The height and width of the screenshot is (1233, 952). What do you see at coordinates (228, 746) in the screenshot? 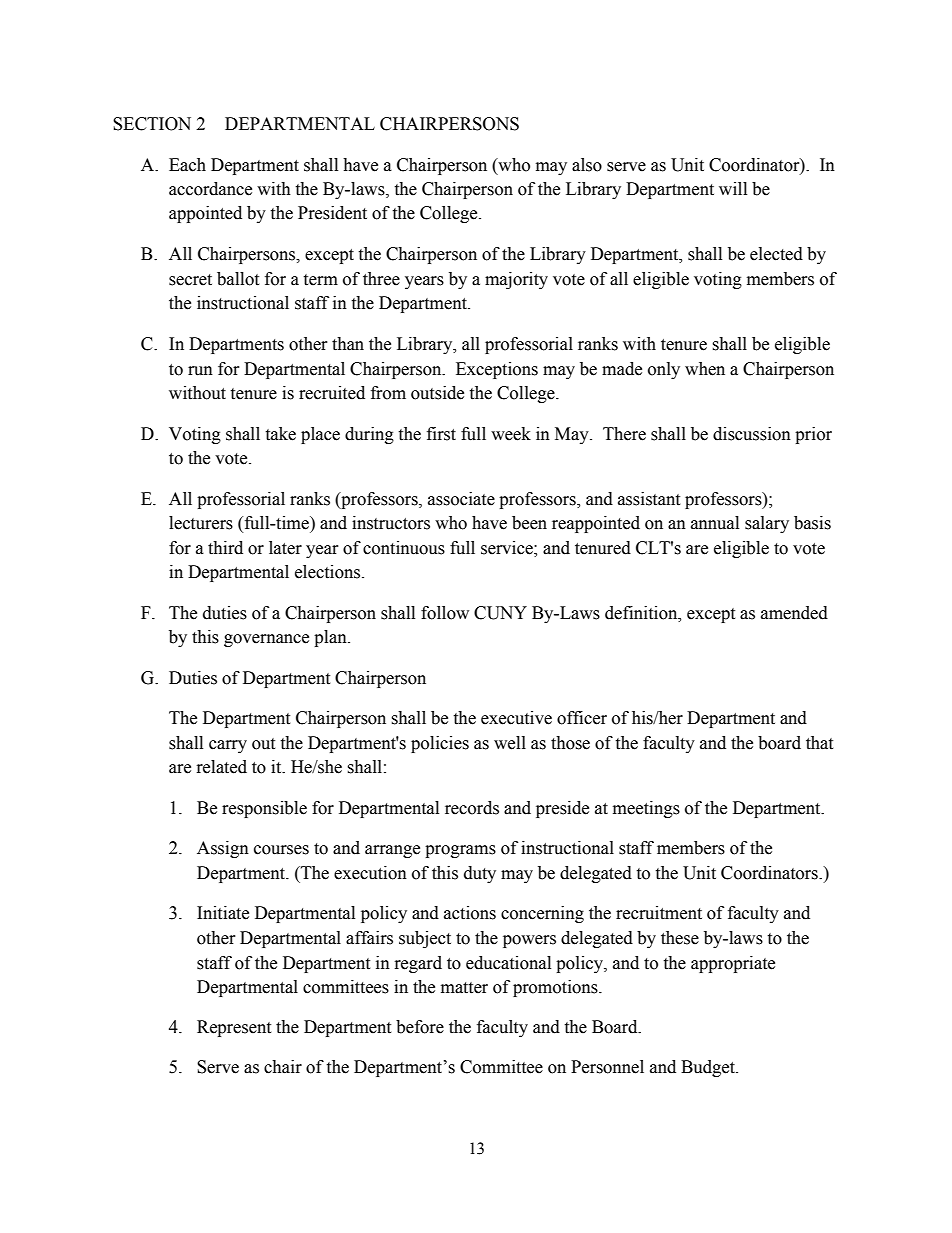
I see `carry` at bounding box center [228, 746].
